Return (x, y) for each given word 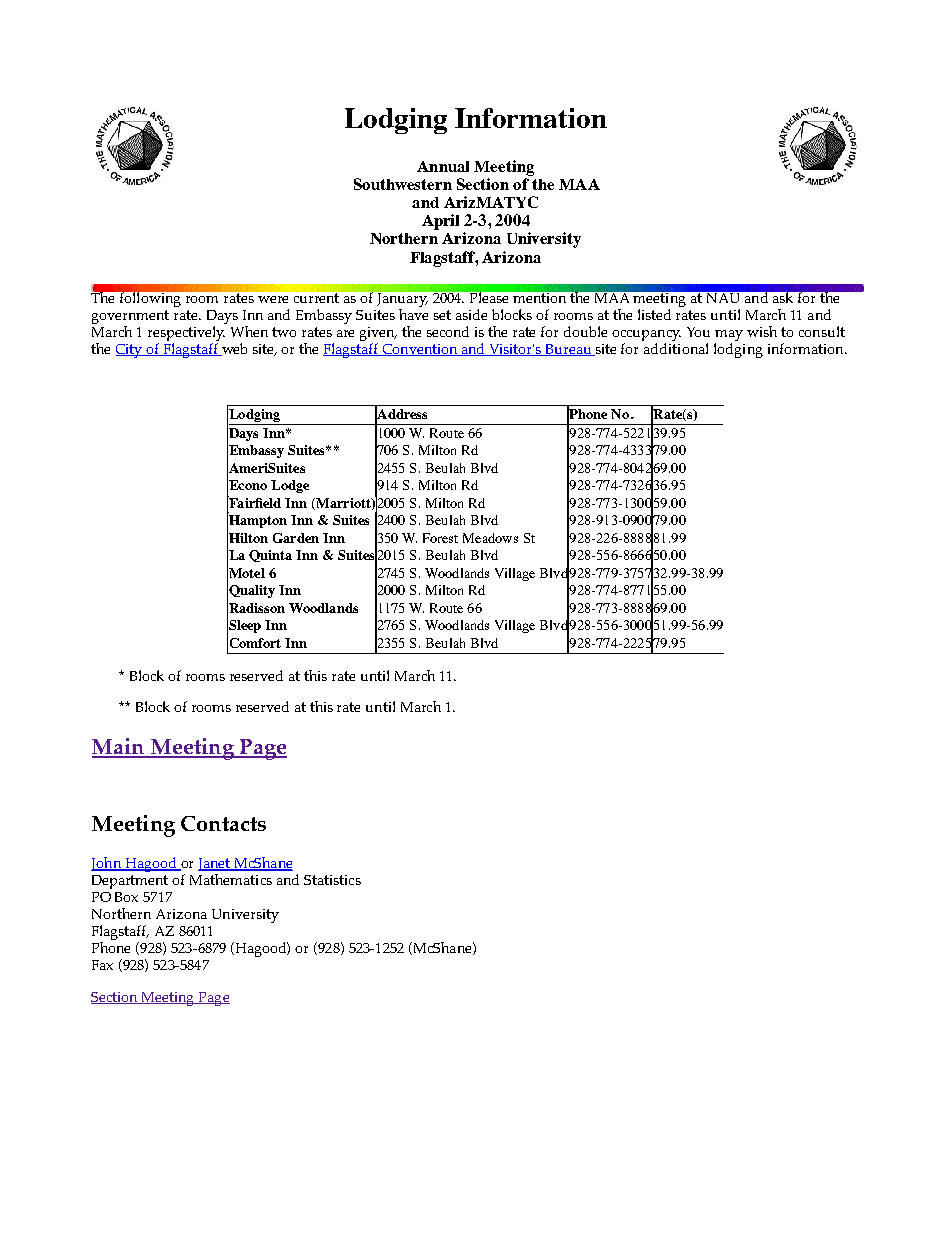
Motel (246, 572)
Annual (443, 166)
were (273, 299)
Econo (247, 485)
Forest (440, 538)
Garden (296, 538)
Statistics (332, 880)
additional (676, 348)
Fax (102, 965)
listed (654, 314)
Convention (420, 350)
